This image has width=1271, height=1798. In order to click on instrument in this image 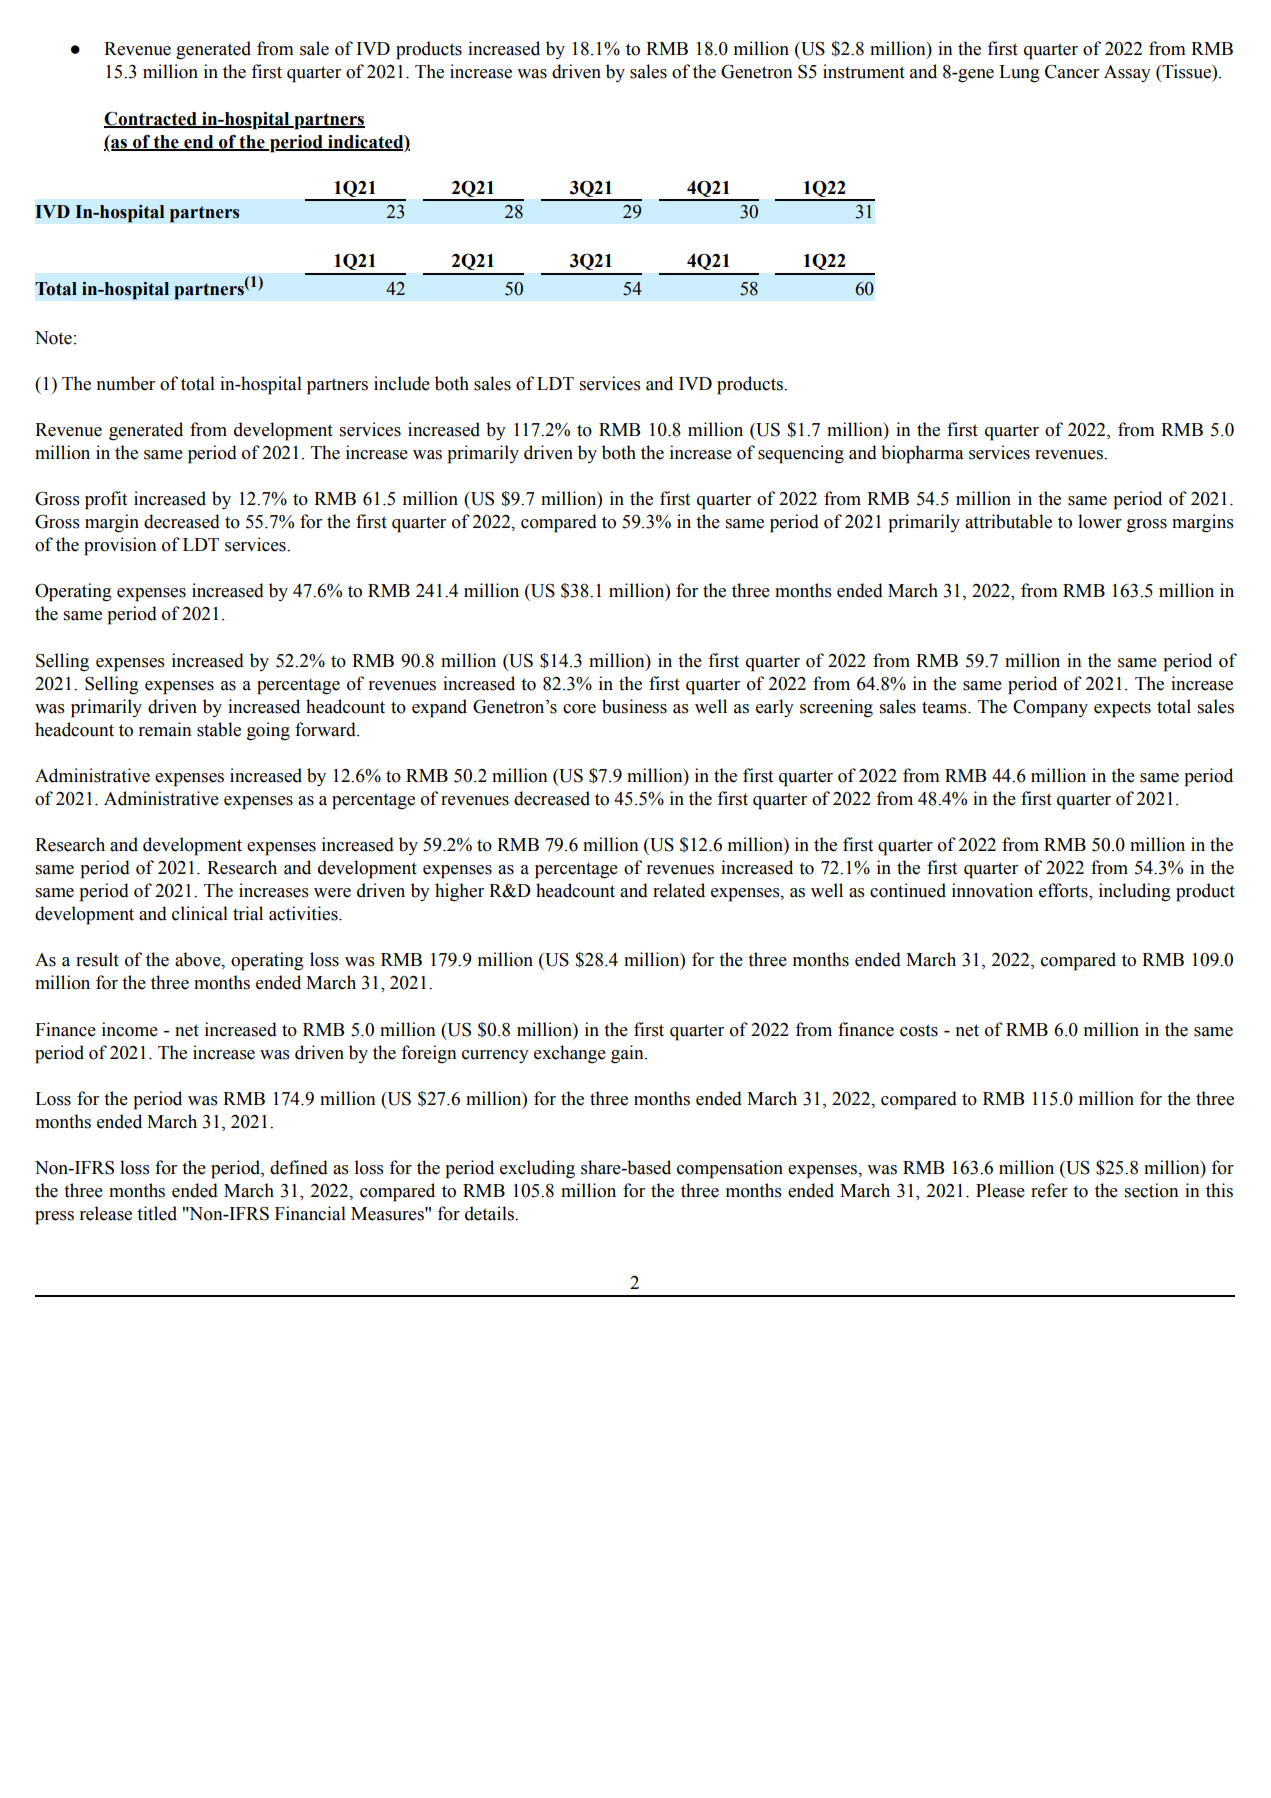, I will do `click(864, 71)`.
